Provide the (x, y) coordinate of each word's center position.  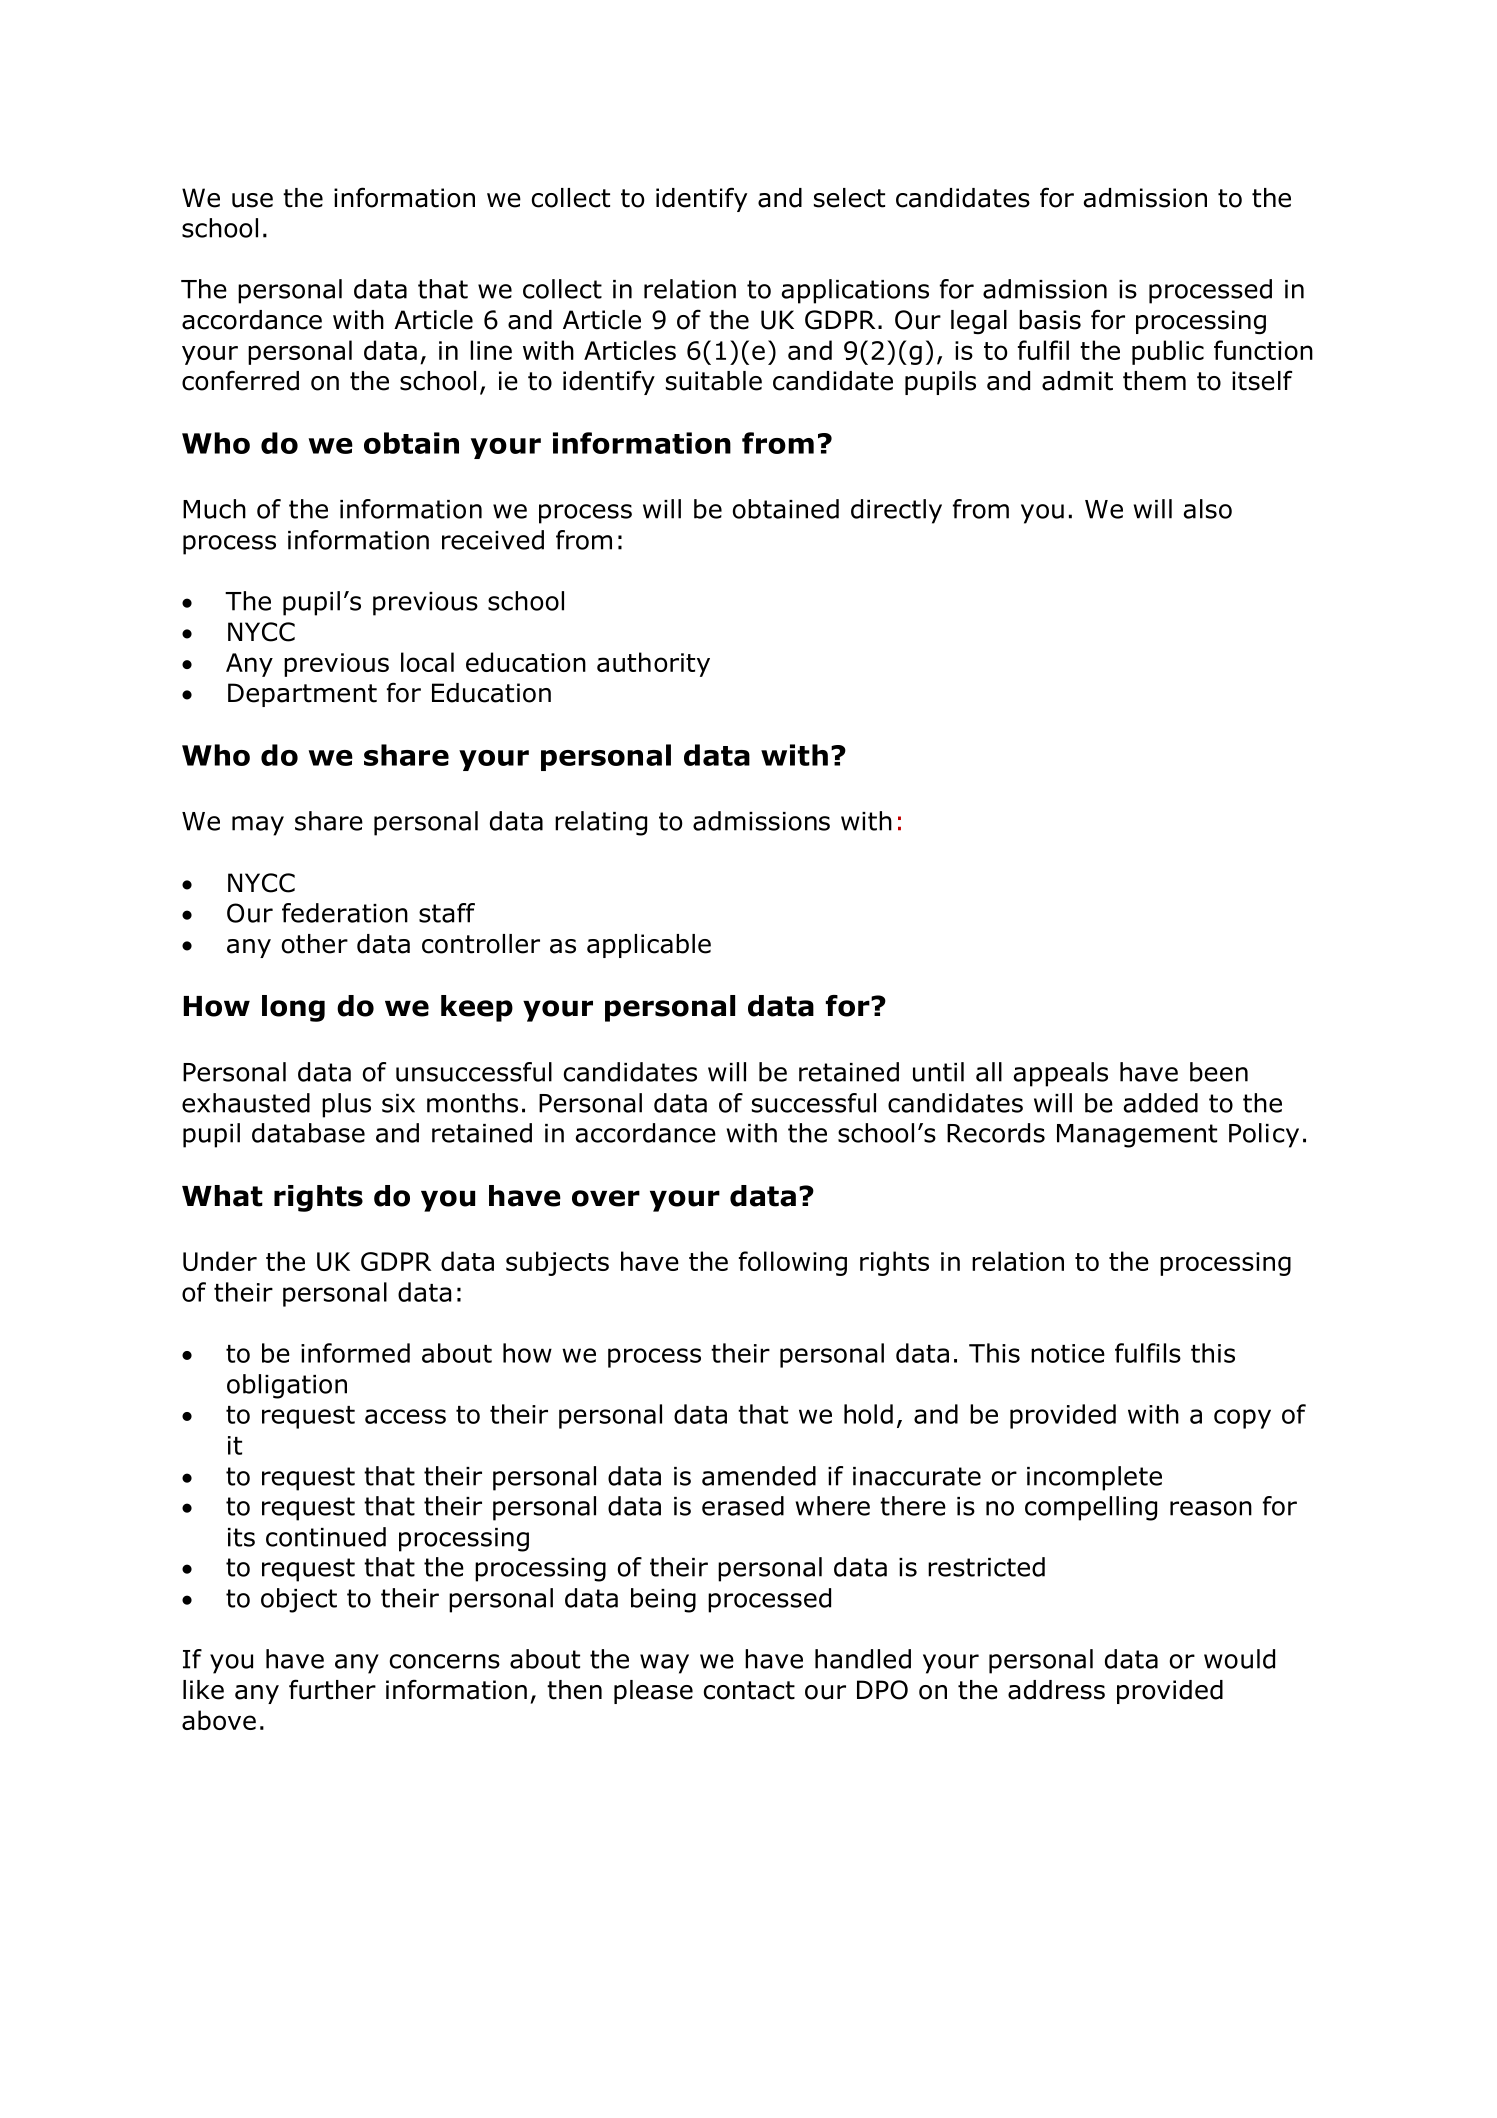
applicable (649, 946)
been (1219, 1072)
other (315, 944)
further (332, 1689)
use (252, 200)
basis (1050, 320)
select (849, 198)
